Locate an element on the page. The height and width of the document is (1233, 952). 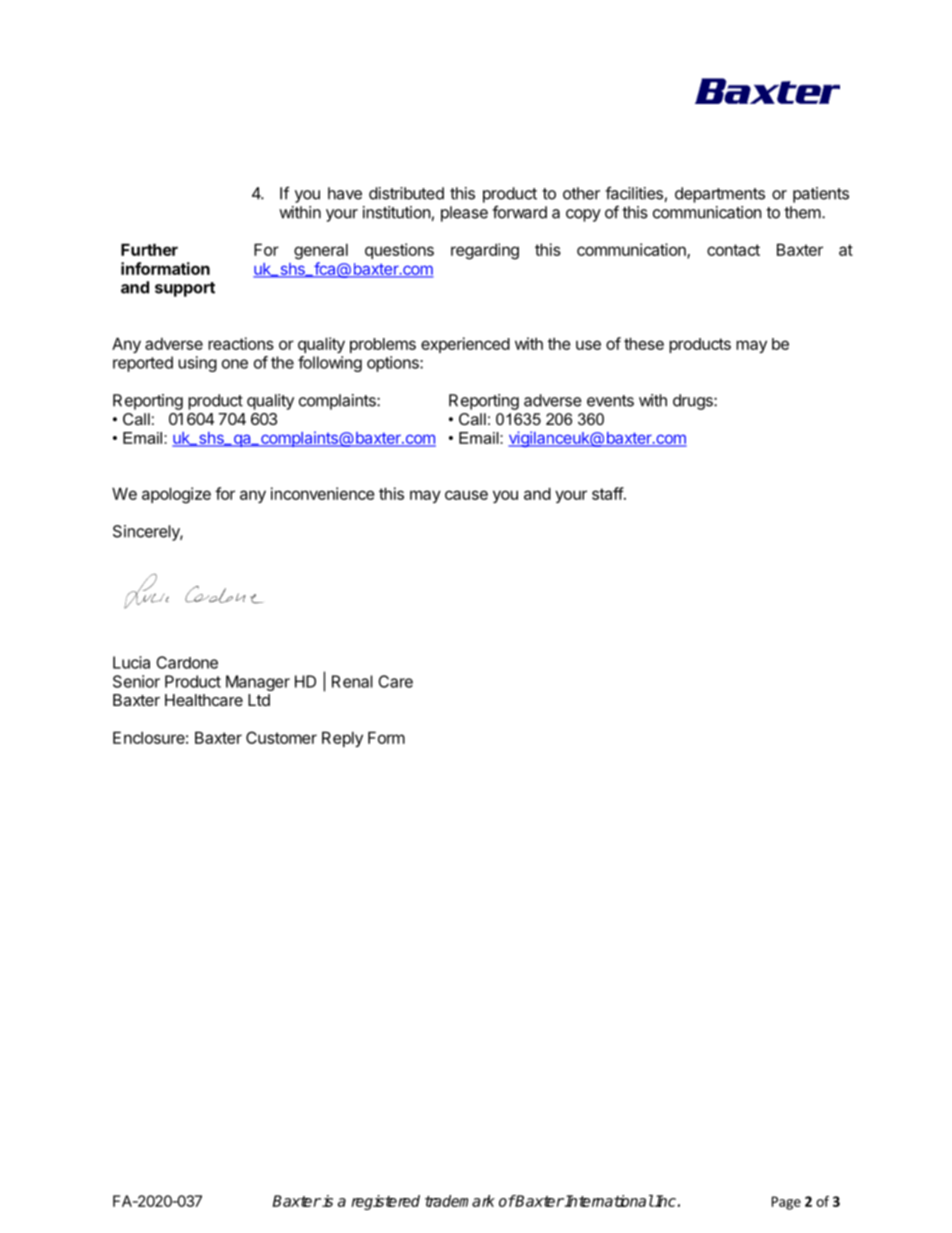
please is located at coordinates (464, 214).
